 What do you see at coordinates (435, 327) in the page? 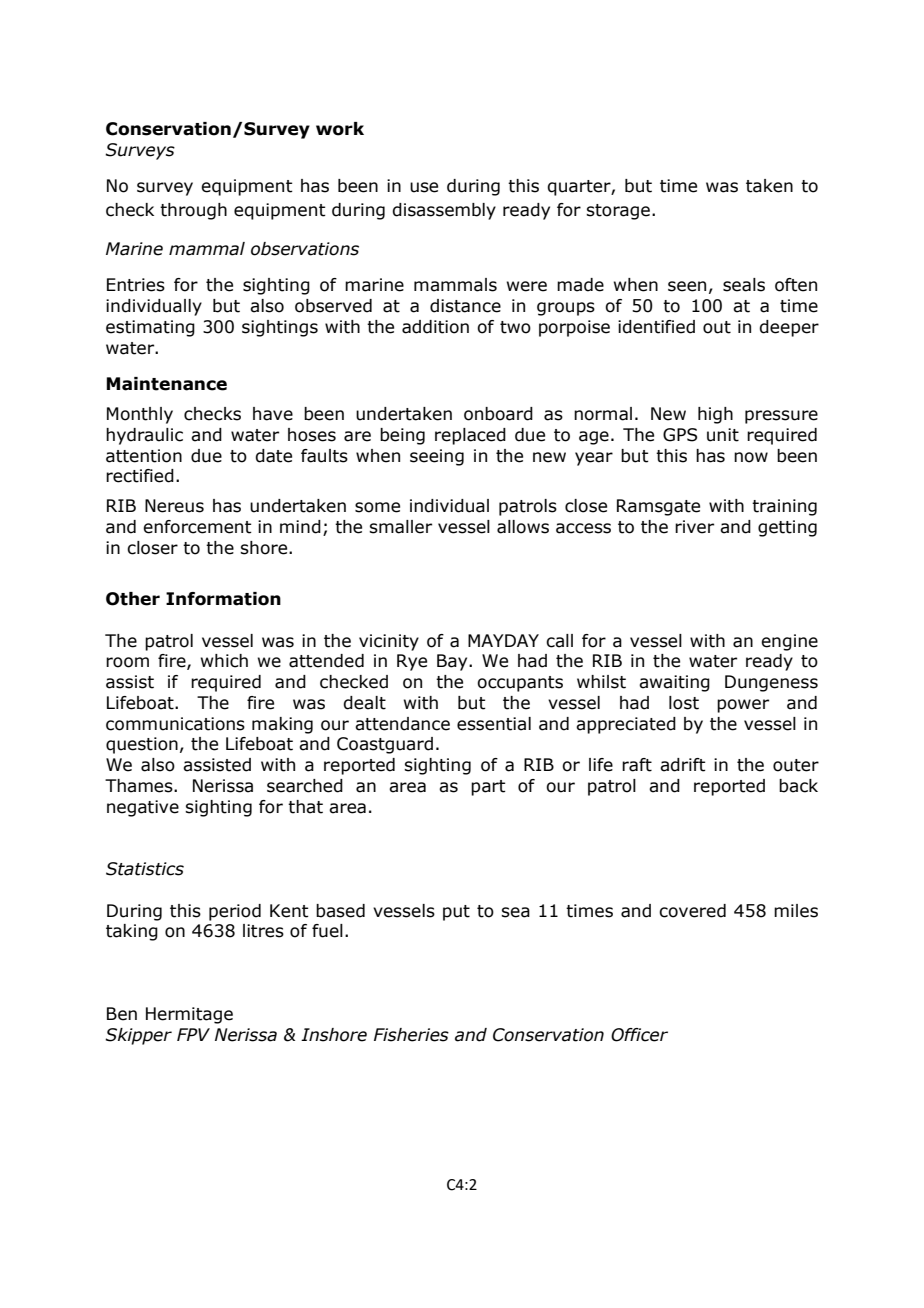
I see `addition` at bounding box center [435, 327].
